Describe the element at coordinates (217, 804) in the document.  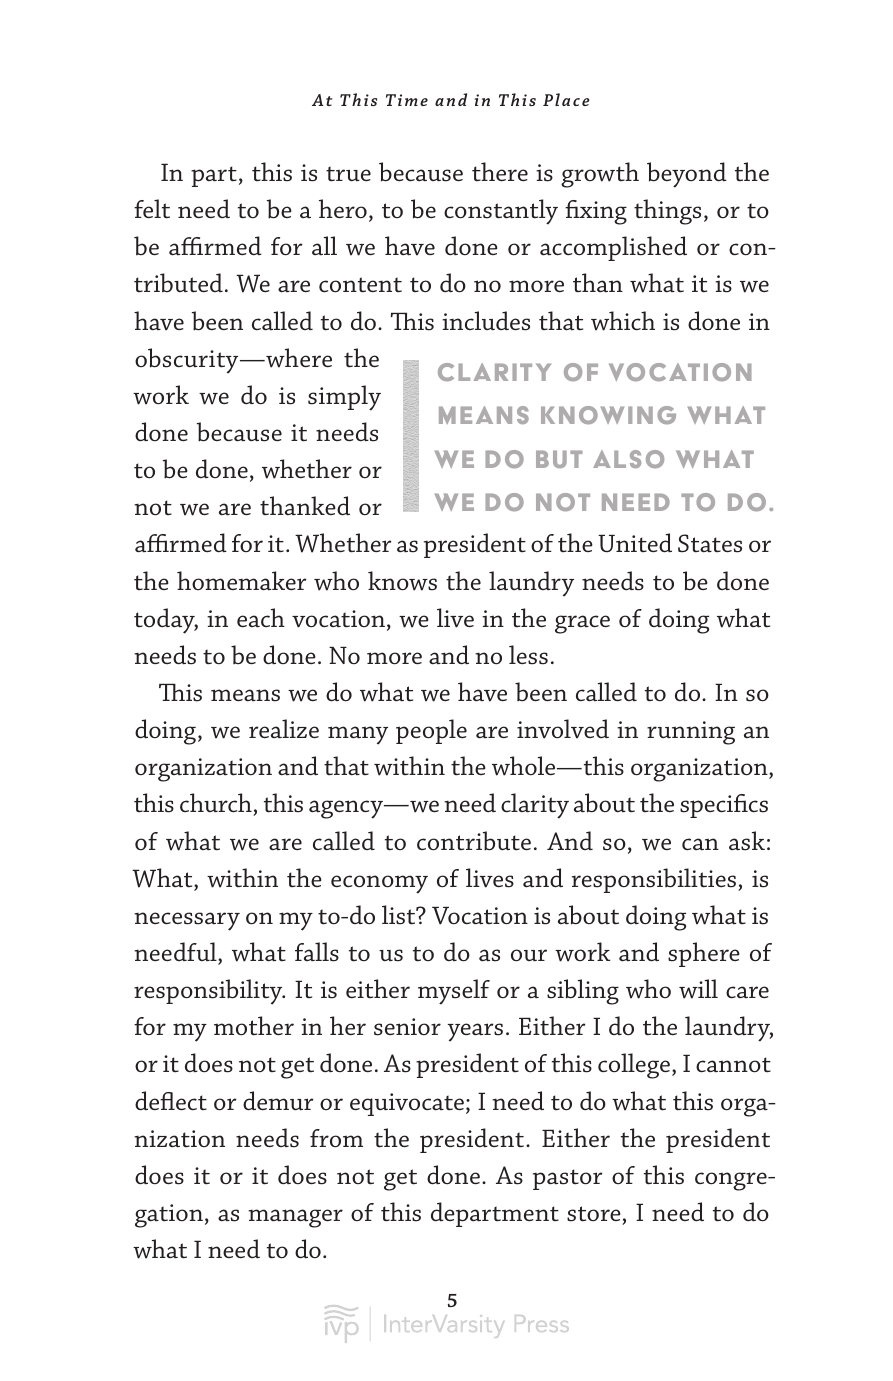
I see `church` at that location.
